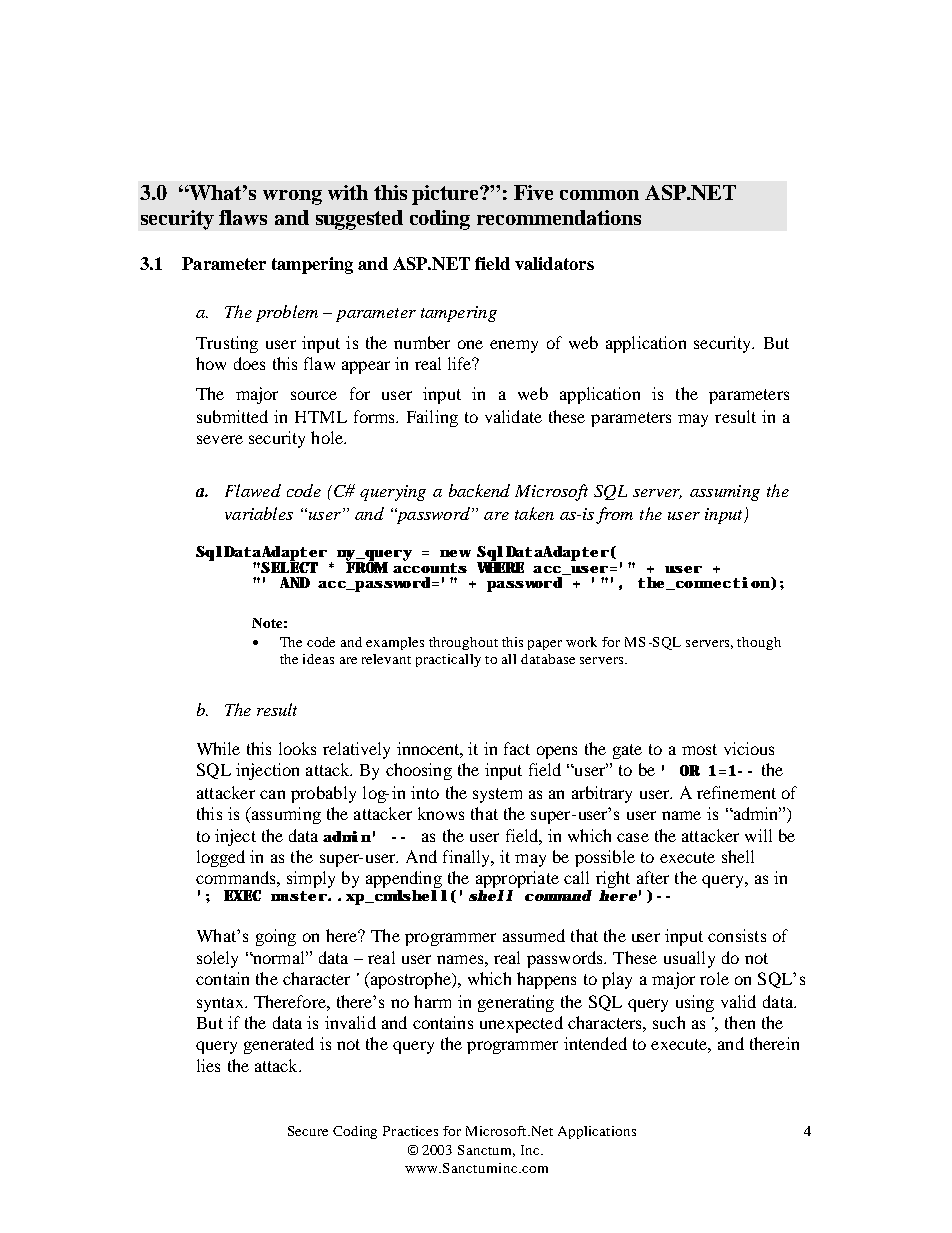 This image has width=952, height=1233. Describe the element at coordinates (534, 513) in the image. I see `taken` at that location.
